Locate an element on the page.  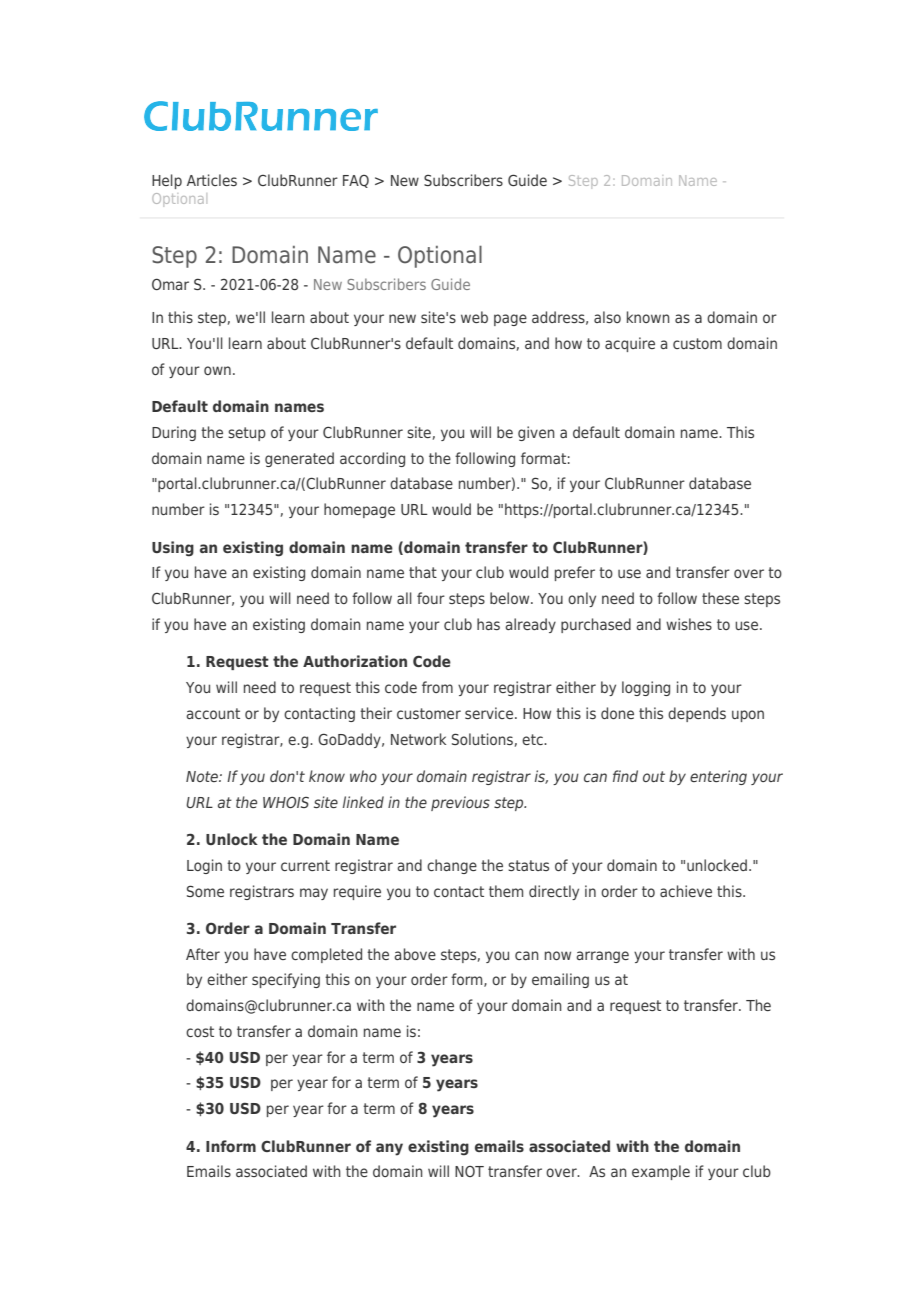
Some is located at coordinates (205, 891).
